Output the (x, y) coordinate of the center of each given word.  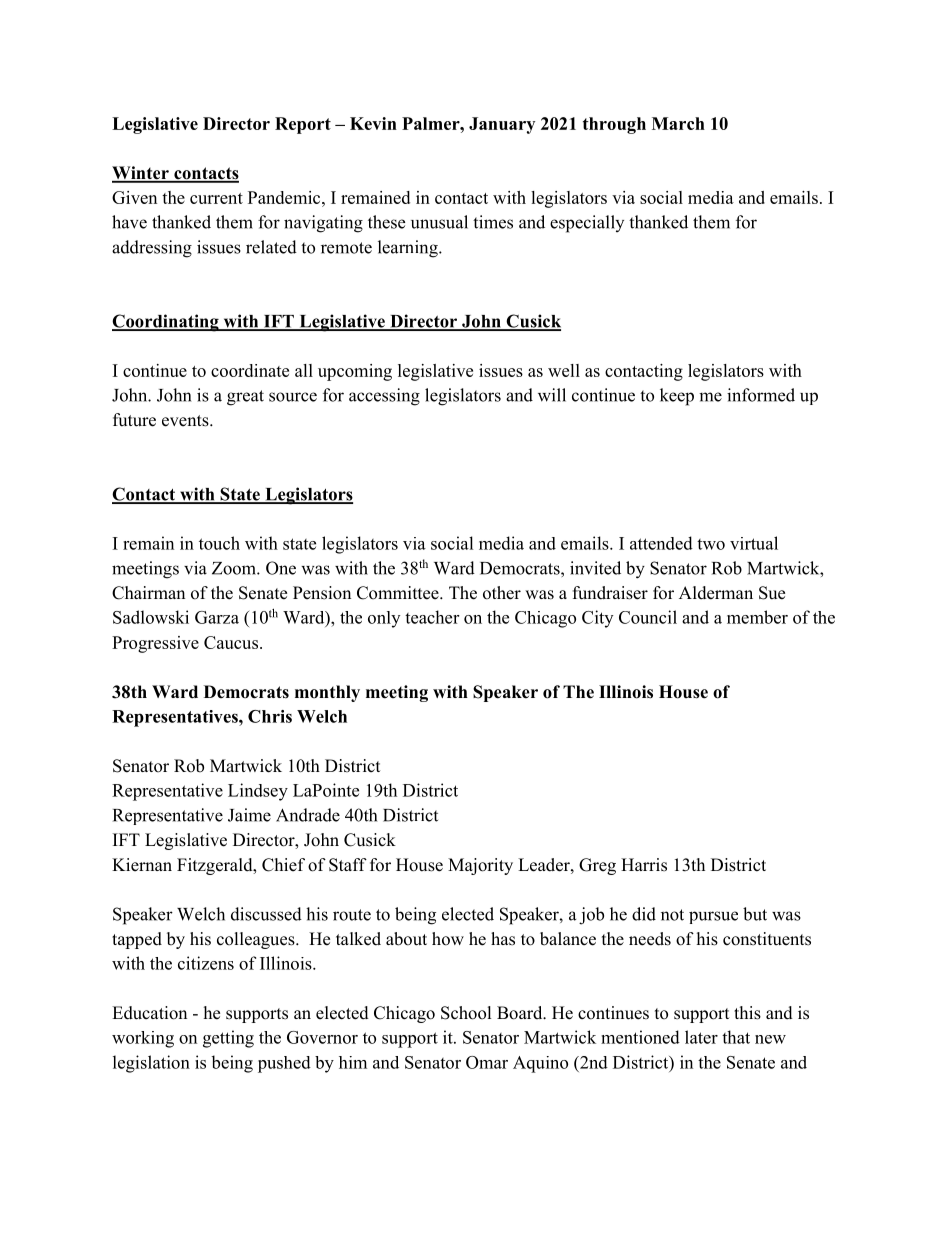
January (502, 125)
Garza (217, 617)
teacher (432, 617)
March (678, 123)
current (216, 198)
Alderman (716, 593)
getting (228, 1039)
